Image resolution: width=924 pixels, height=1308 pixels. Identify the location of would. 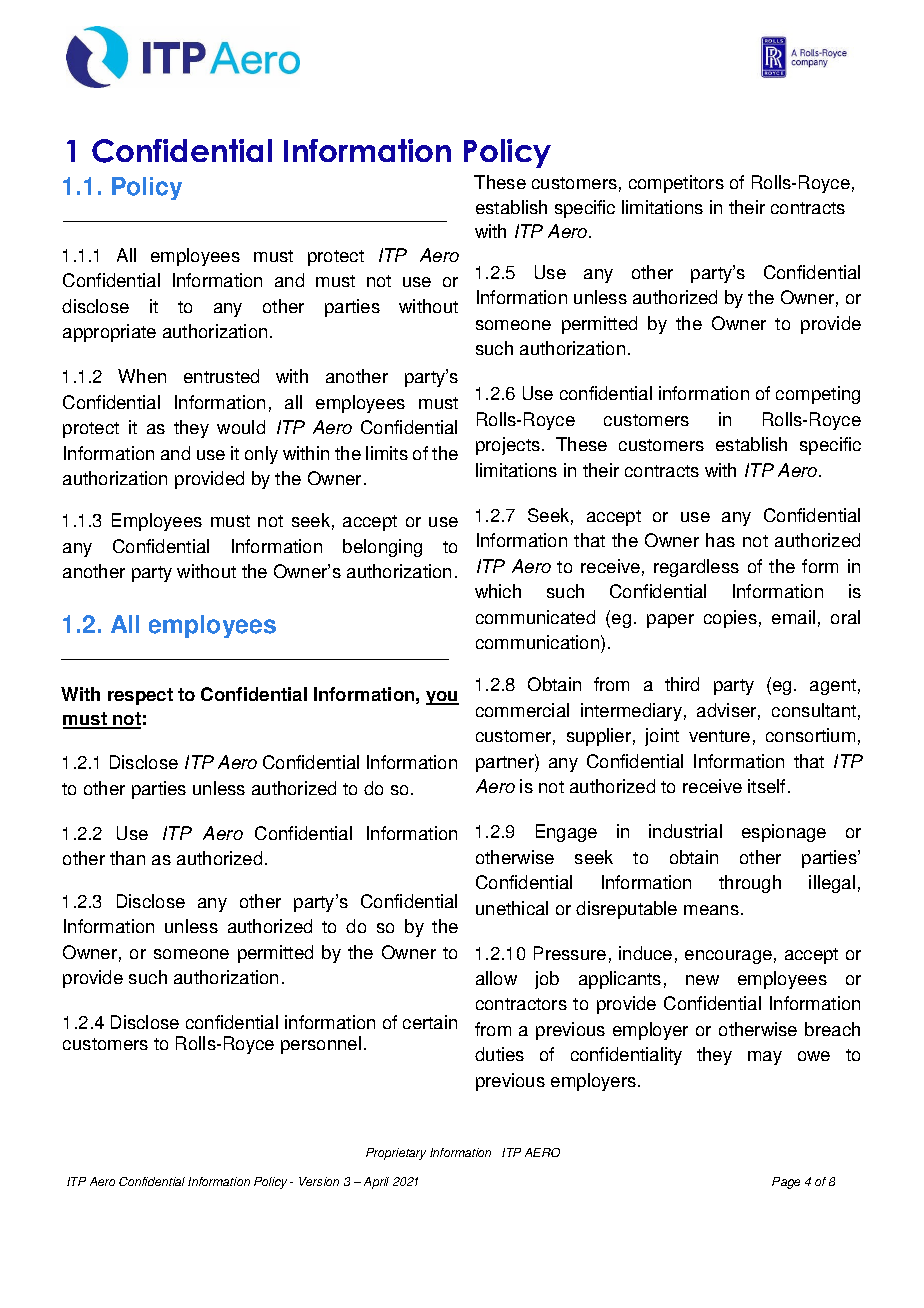
(241, 427).
